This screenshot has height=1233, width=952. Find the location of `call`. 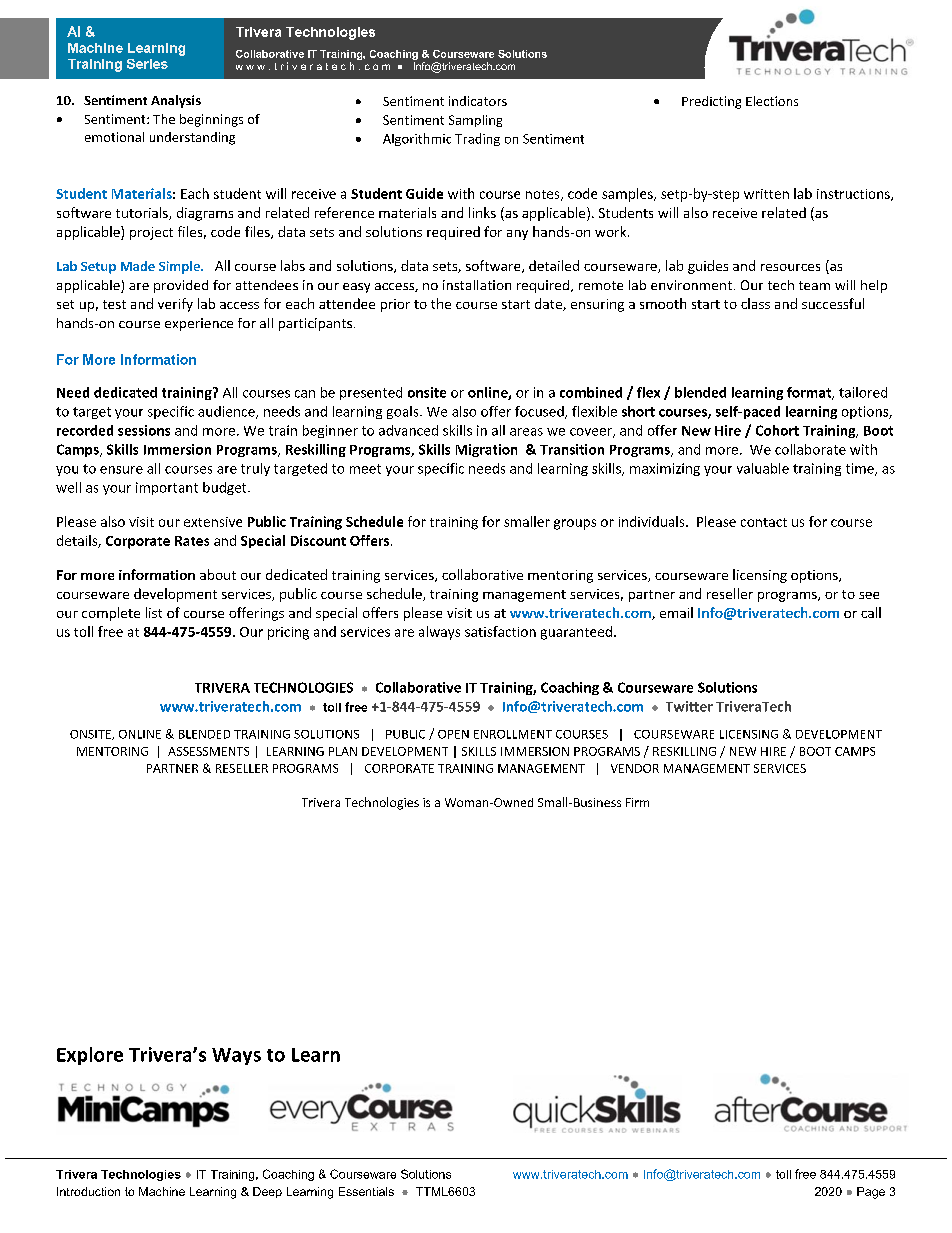

call is located at coordinates (871, 612).
